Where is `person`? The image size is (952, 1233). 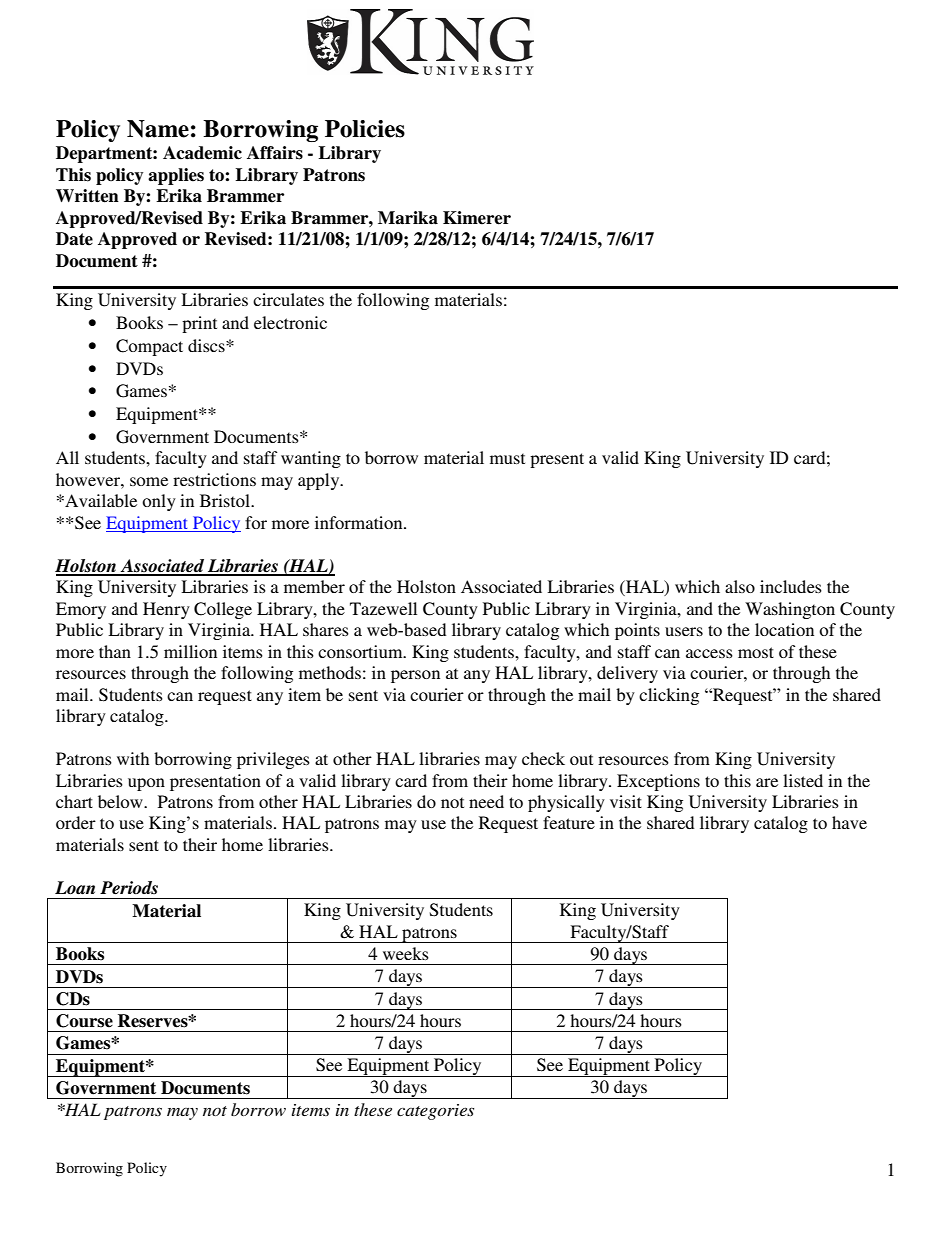
person is located at coordinates (415, 676).
